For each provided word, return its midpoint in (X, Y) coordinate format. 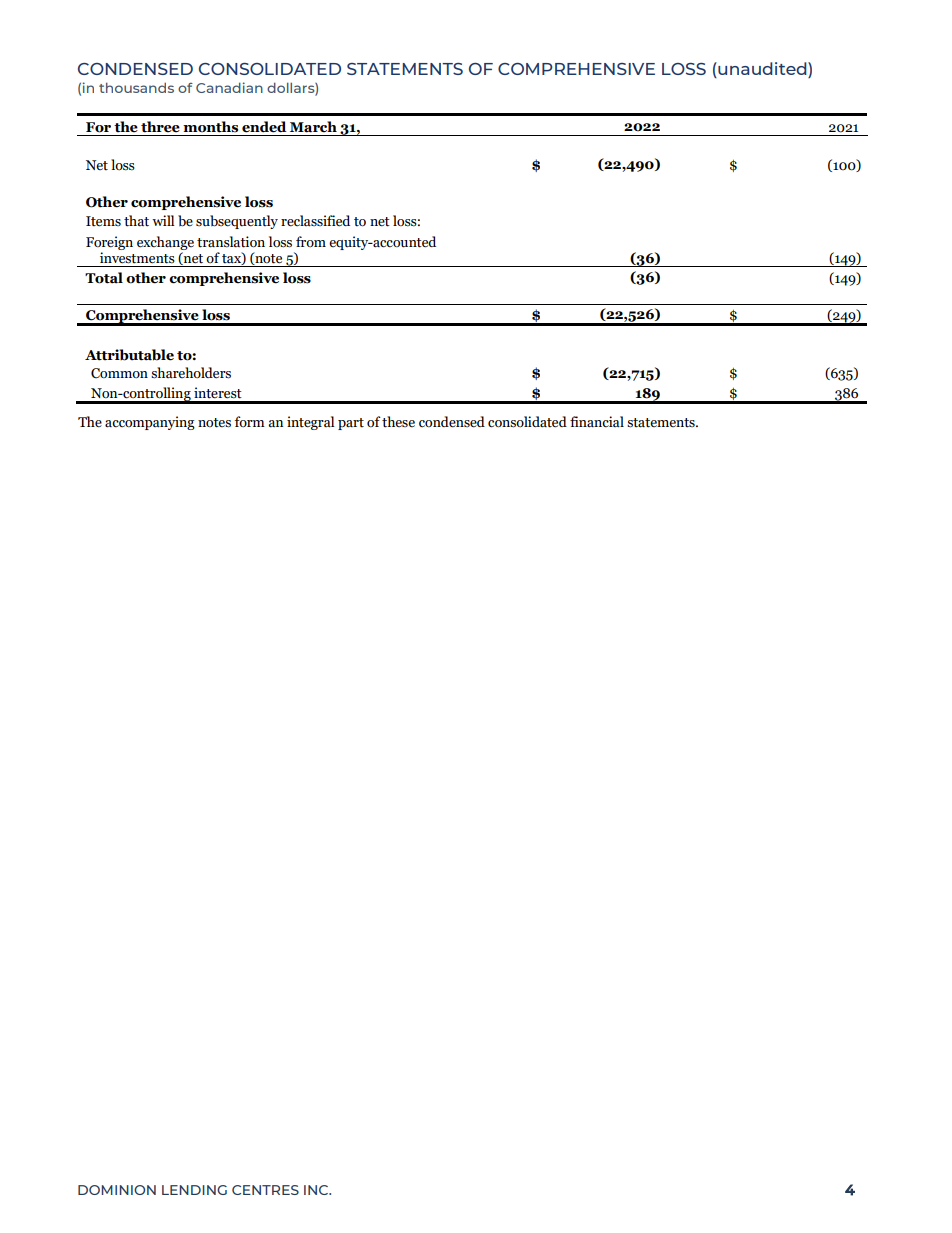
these (398, 422)
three (160, 127)
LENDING (194, 1190)
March (313, 127)
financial (597, 422)
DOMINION (117, 1190)
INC (317, 1190)
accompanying (150, 423)
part (351, 424)
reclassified (315, 221)
